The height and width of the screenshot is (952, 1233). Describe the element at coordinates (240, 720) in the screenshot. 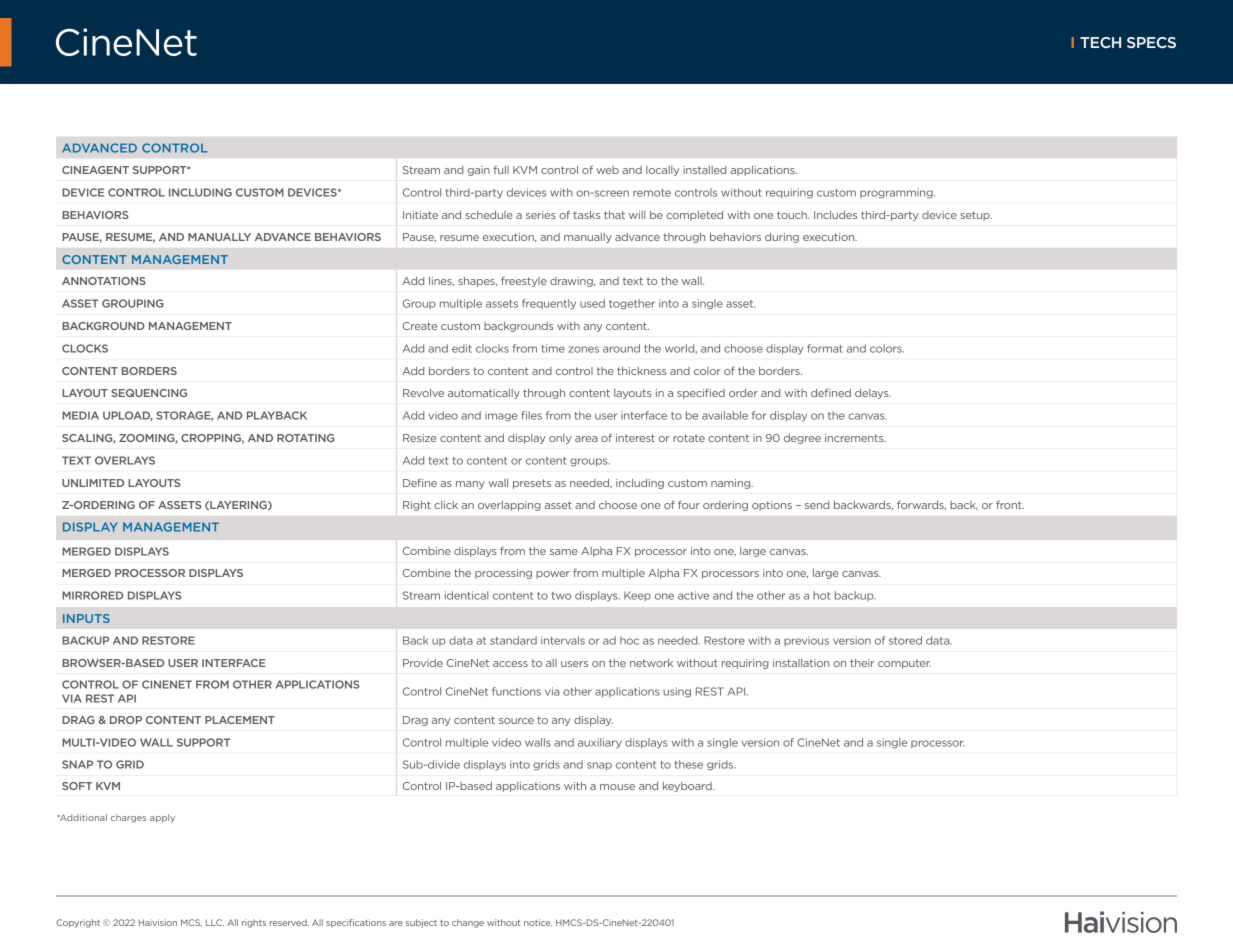

I see `PLACEMENT` at that location.
